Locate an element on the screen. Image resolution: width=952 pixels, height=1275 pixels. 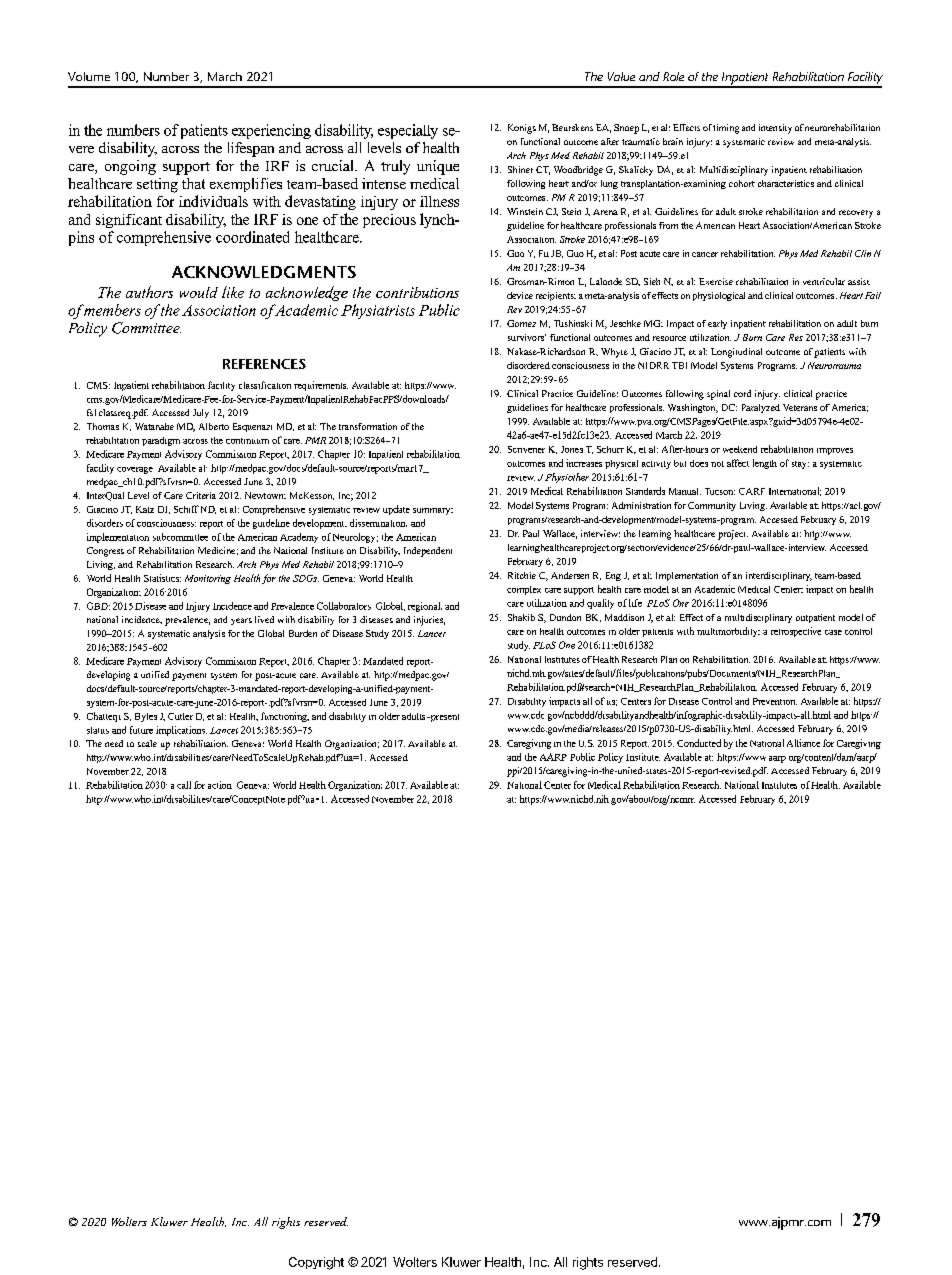
Alliance is located at coordinates (803, 743).
